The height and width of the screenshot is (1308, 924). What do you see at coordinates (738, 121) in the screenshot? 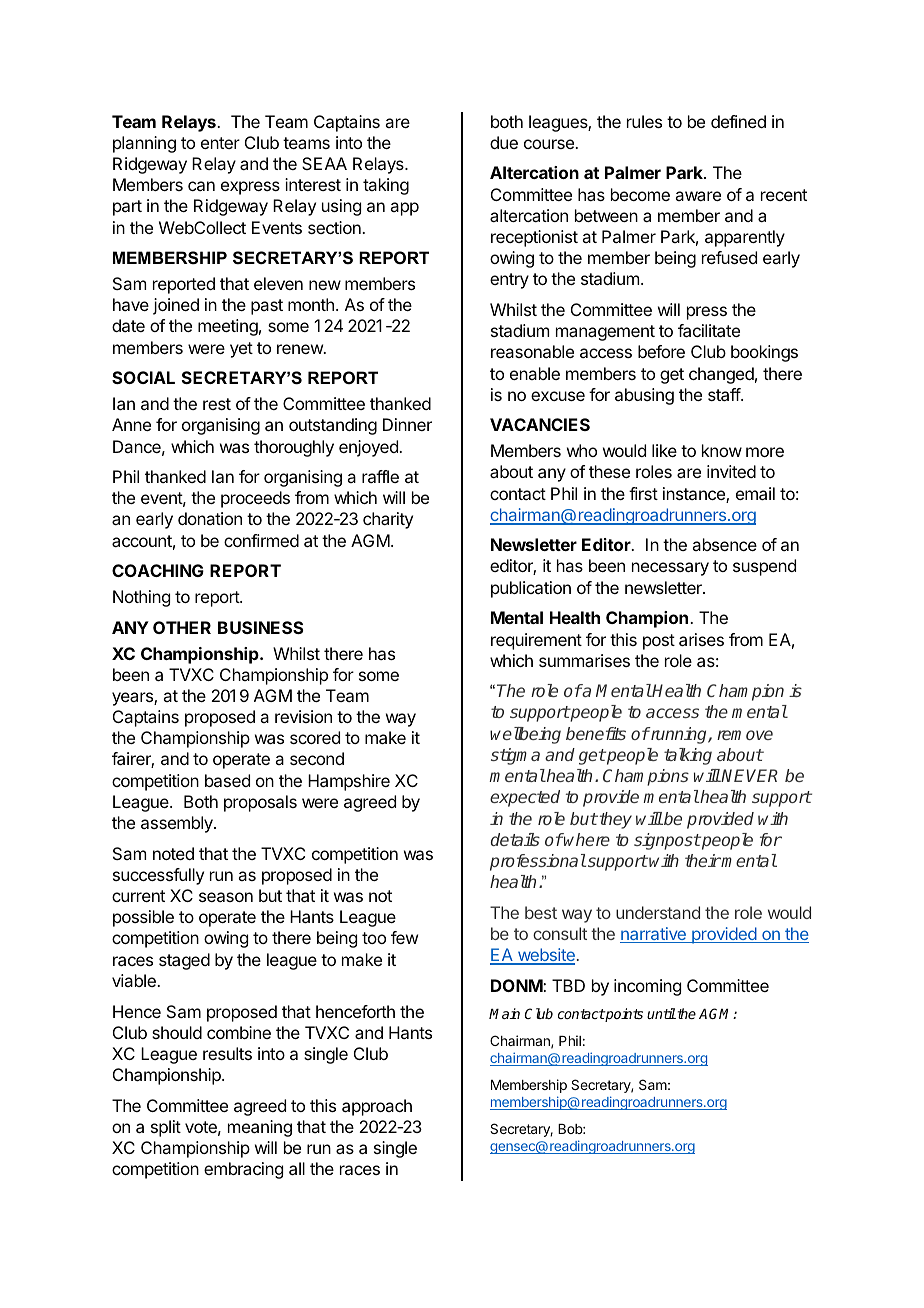
I see `defined` at bounding box center [738, 121].
